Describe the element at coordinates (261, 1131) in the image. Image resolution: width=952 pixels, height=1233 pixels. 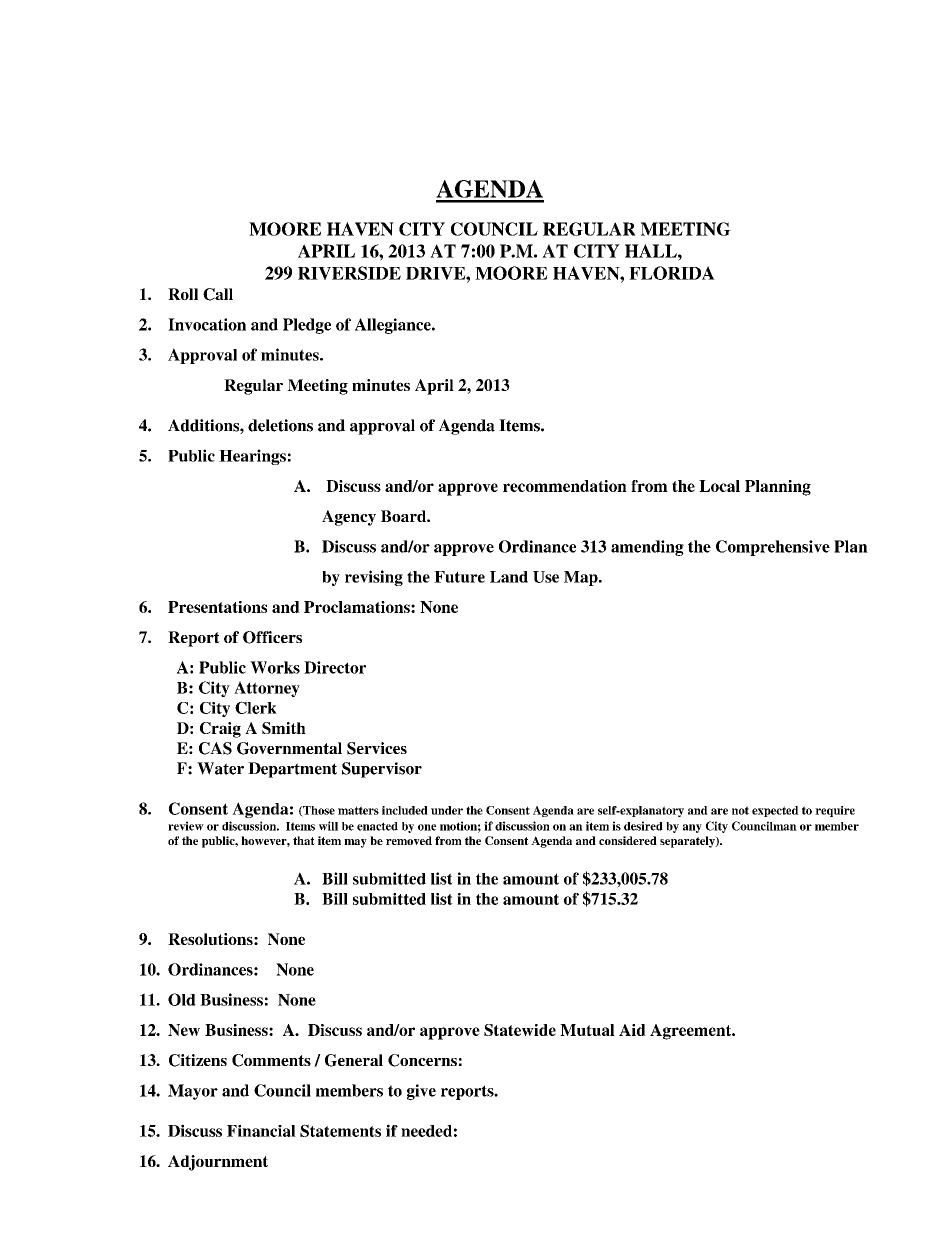
I see `Financial` at that location.
